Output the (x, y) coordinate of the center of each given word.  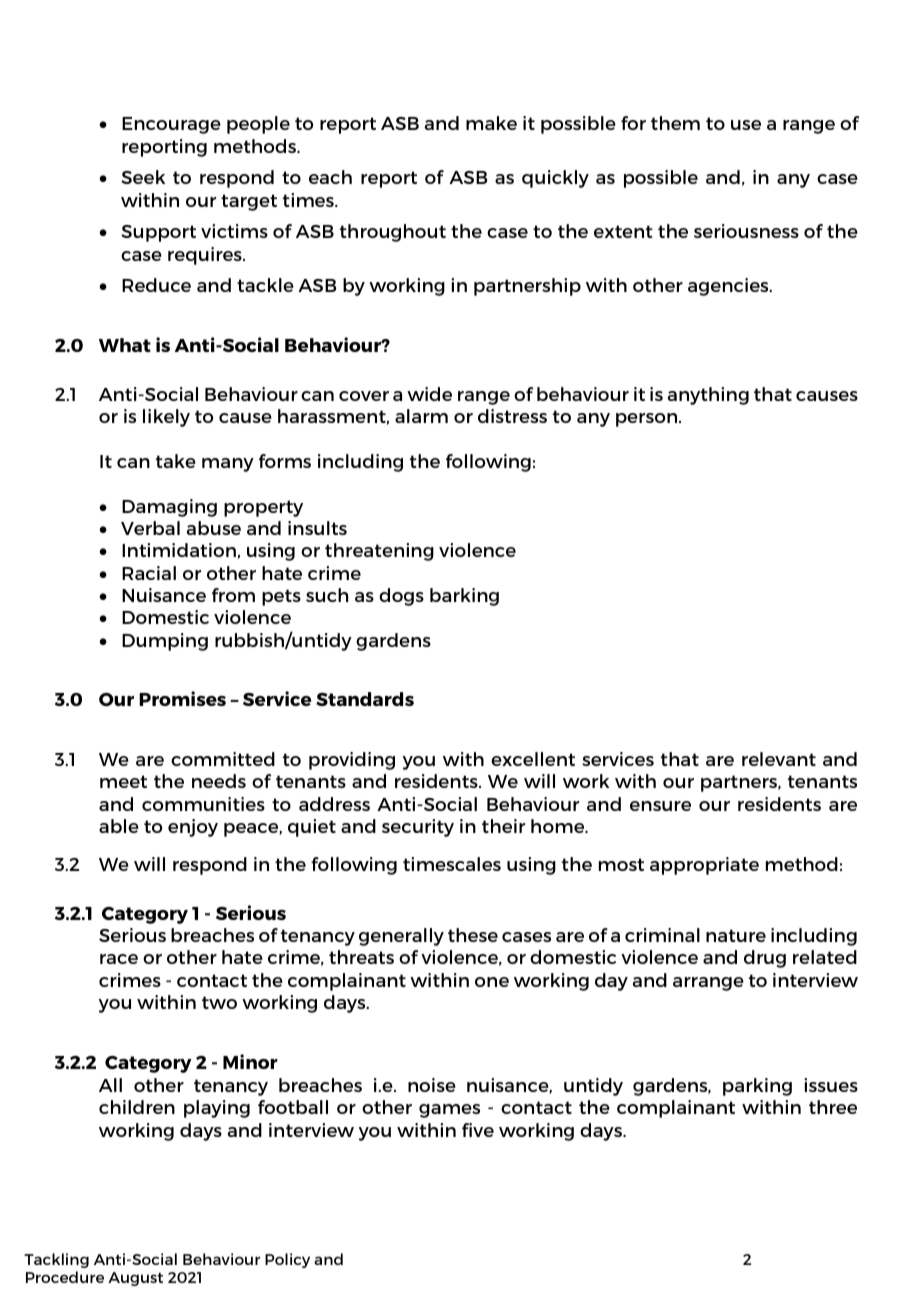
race (119, 959)
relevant (779, 759)
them (675, 123)
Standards (365, 699)
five (478, 1130)
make (491, 123)
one (492, 982)
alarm (421, 416)
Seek (143, 177)
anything (708, 396)
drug (765, 959)
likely (166, 418)
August (135, 1279)
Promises (182, 698)
